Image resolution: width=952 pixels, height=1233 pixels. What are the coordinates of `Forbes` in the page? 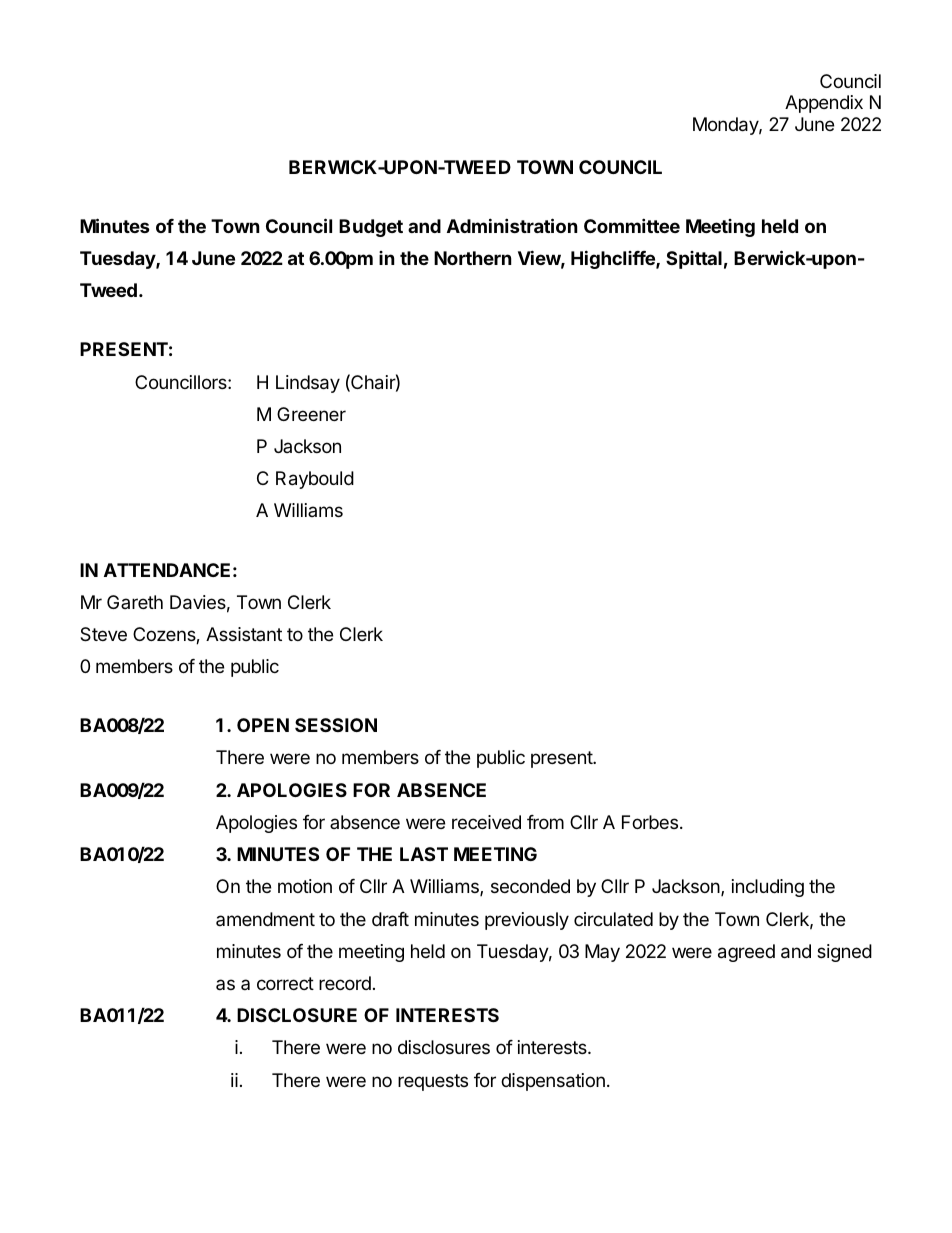 It's located at (650, 822).
